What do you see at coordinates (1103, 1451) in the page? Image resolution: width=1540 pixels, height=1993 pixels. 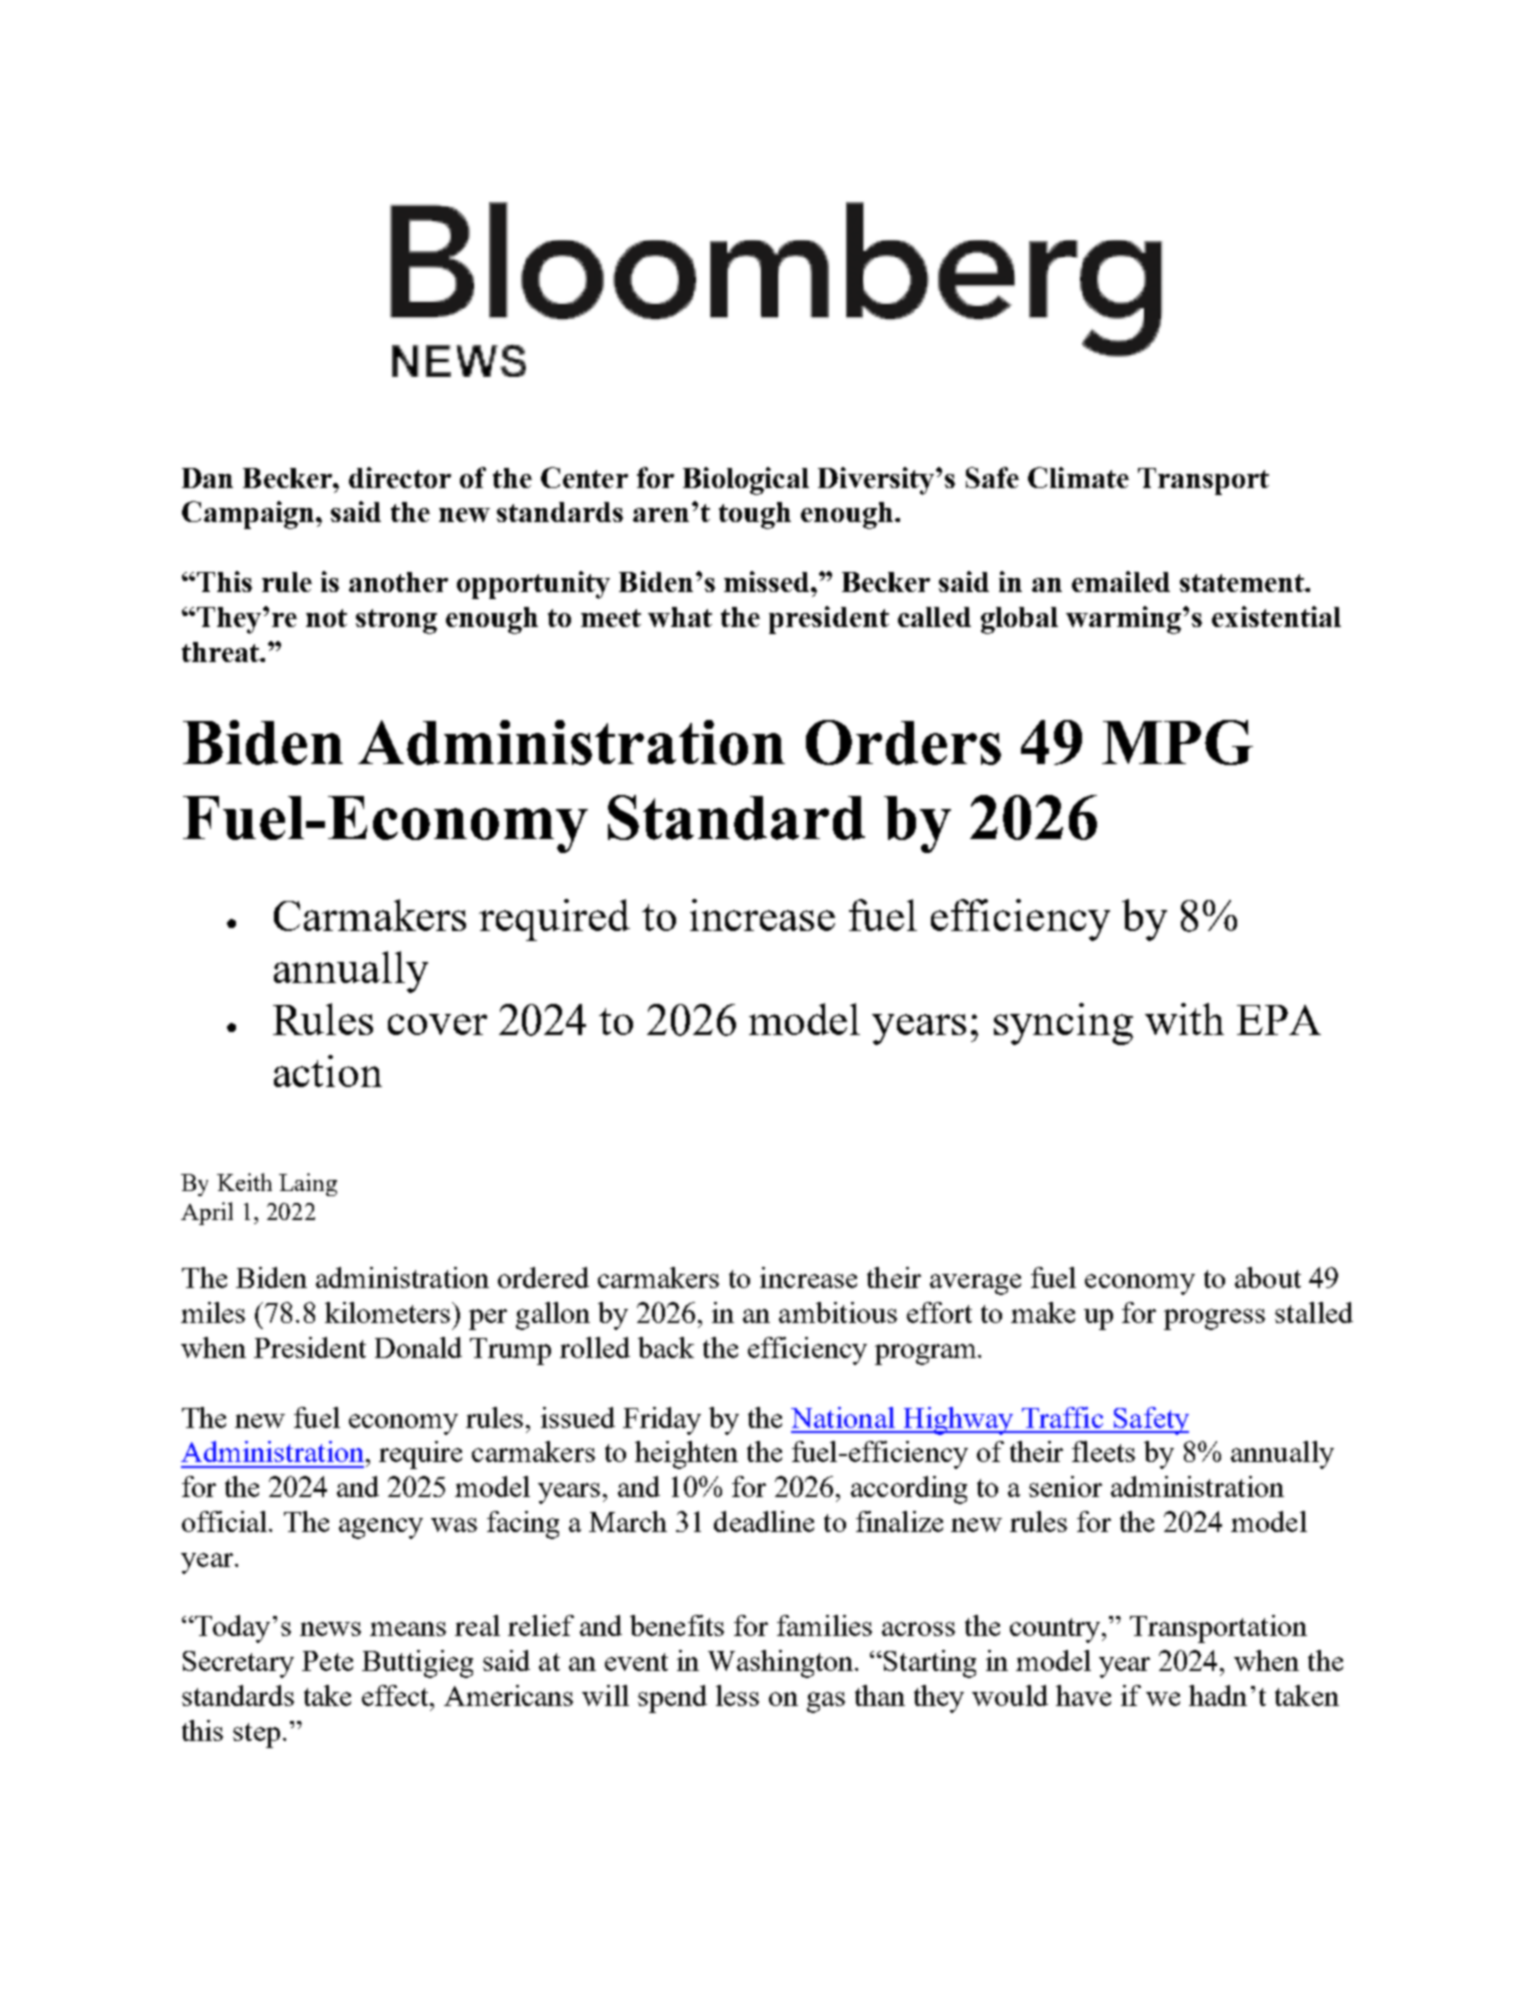 I see `fleets` at bounding box center [1103, 1451].
